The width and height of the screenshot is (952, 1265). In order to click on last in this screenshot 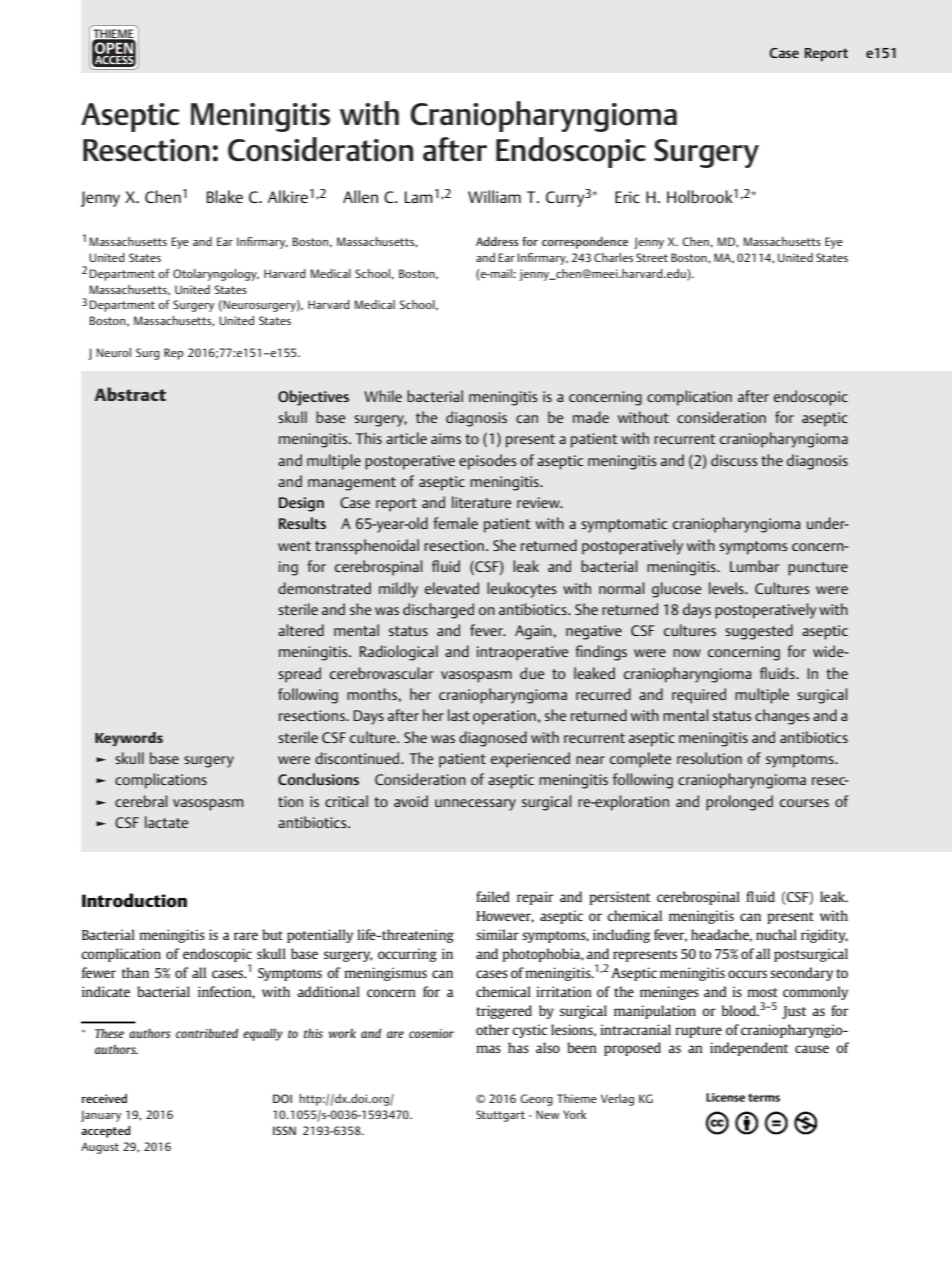, I will do `click(459, 715)`.
